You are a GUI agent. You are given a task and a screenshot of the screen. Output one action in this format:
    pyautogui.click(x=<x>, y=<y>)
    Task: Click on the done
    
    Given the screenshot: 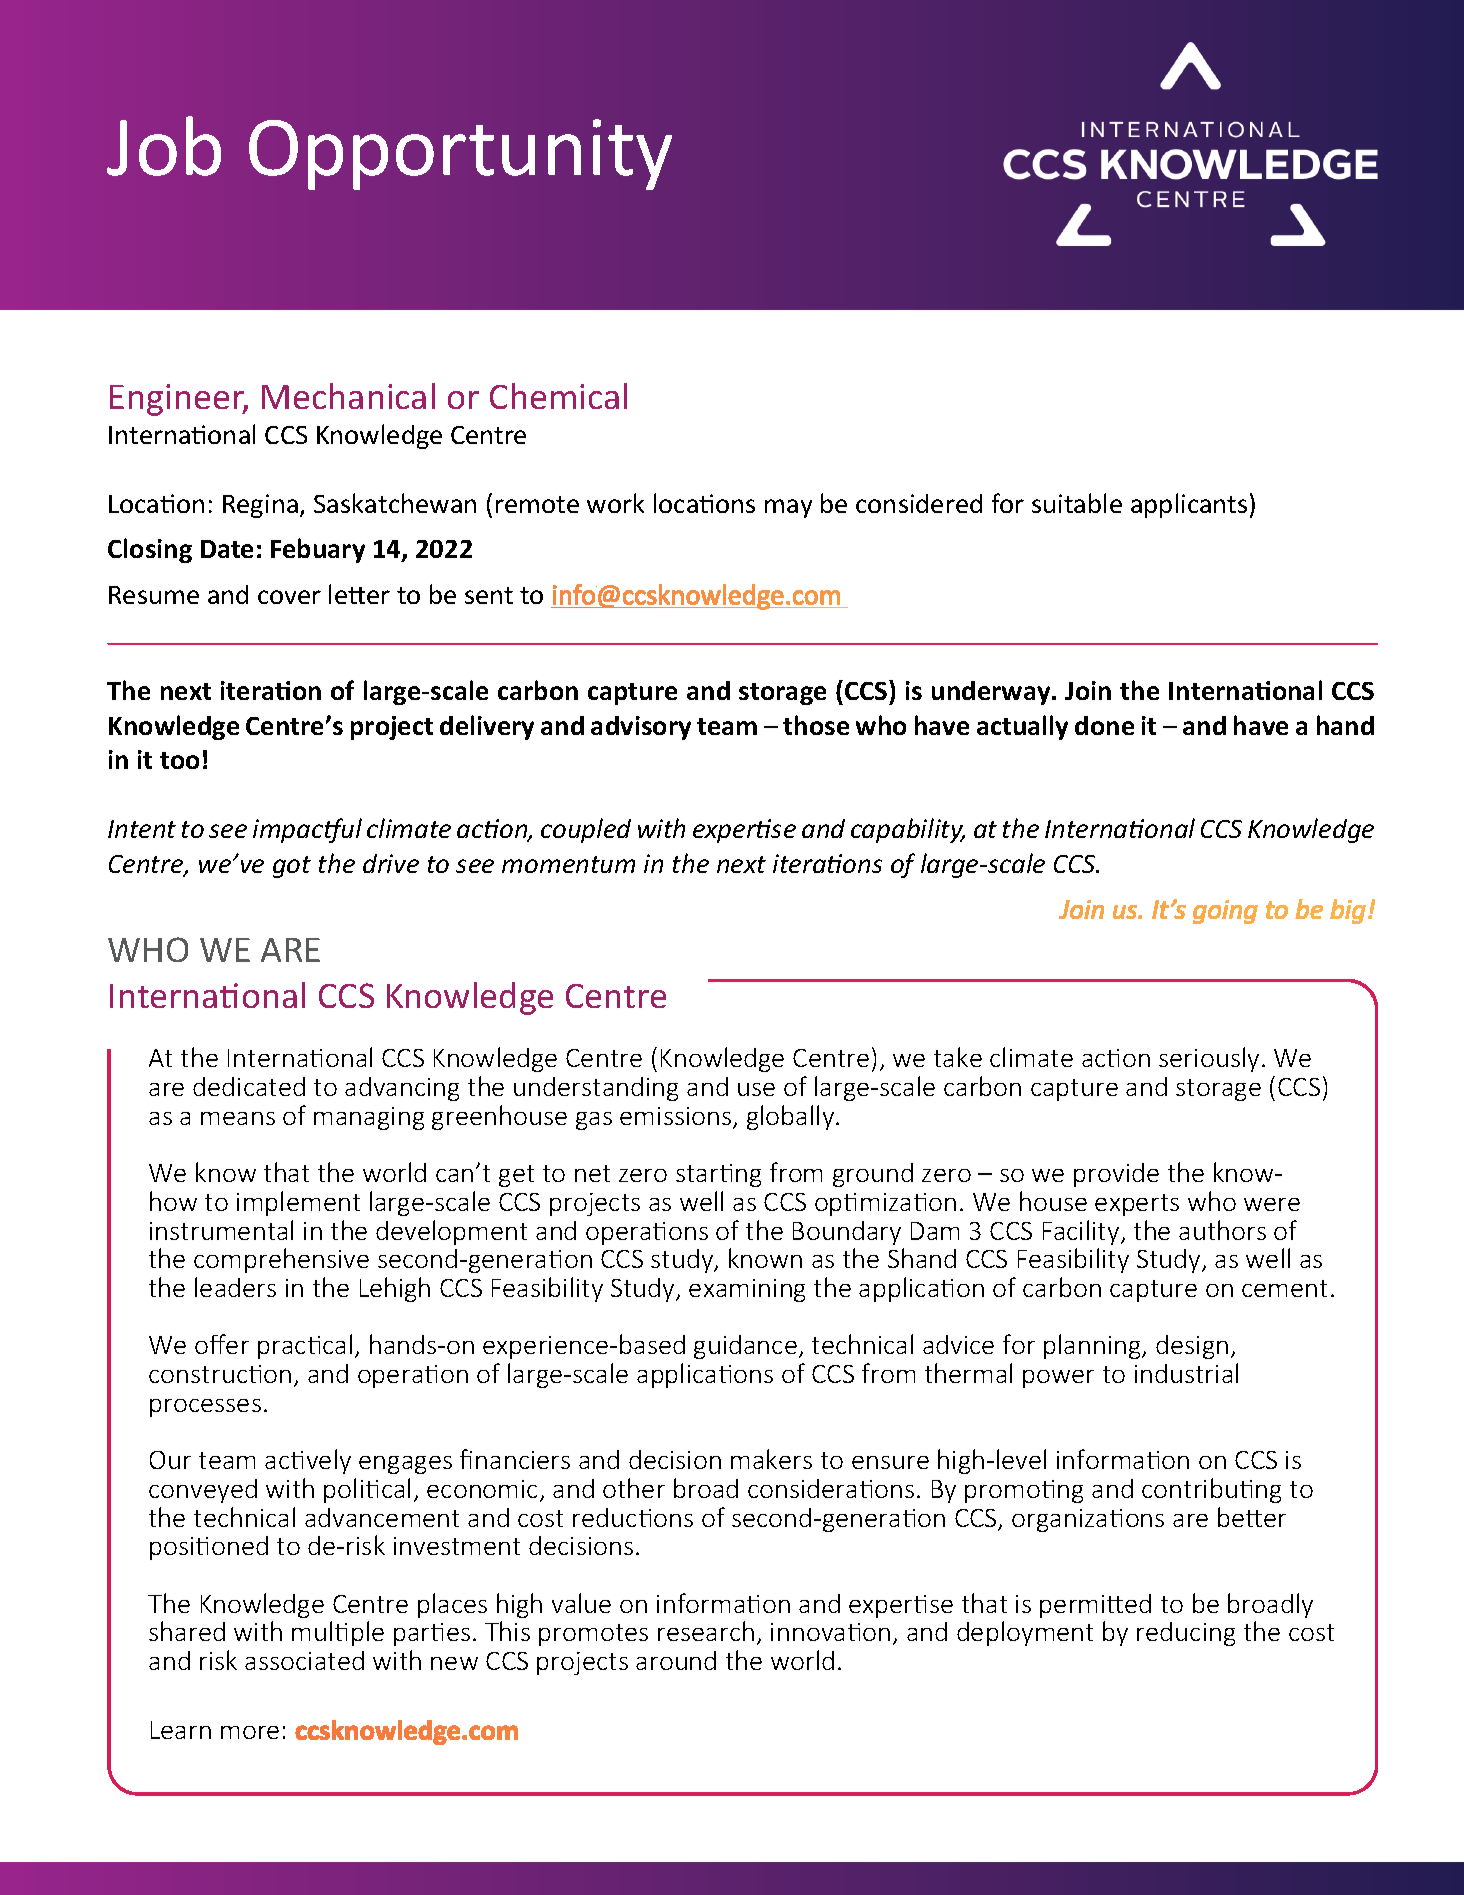 What is the action you would take?
    pyautogui.click(x=1104, y=725)
